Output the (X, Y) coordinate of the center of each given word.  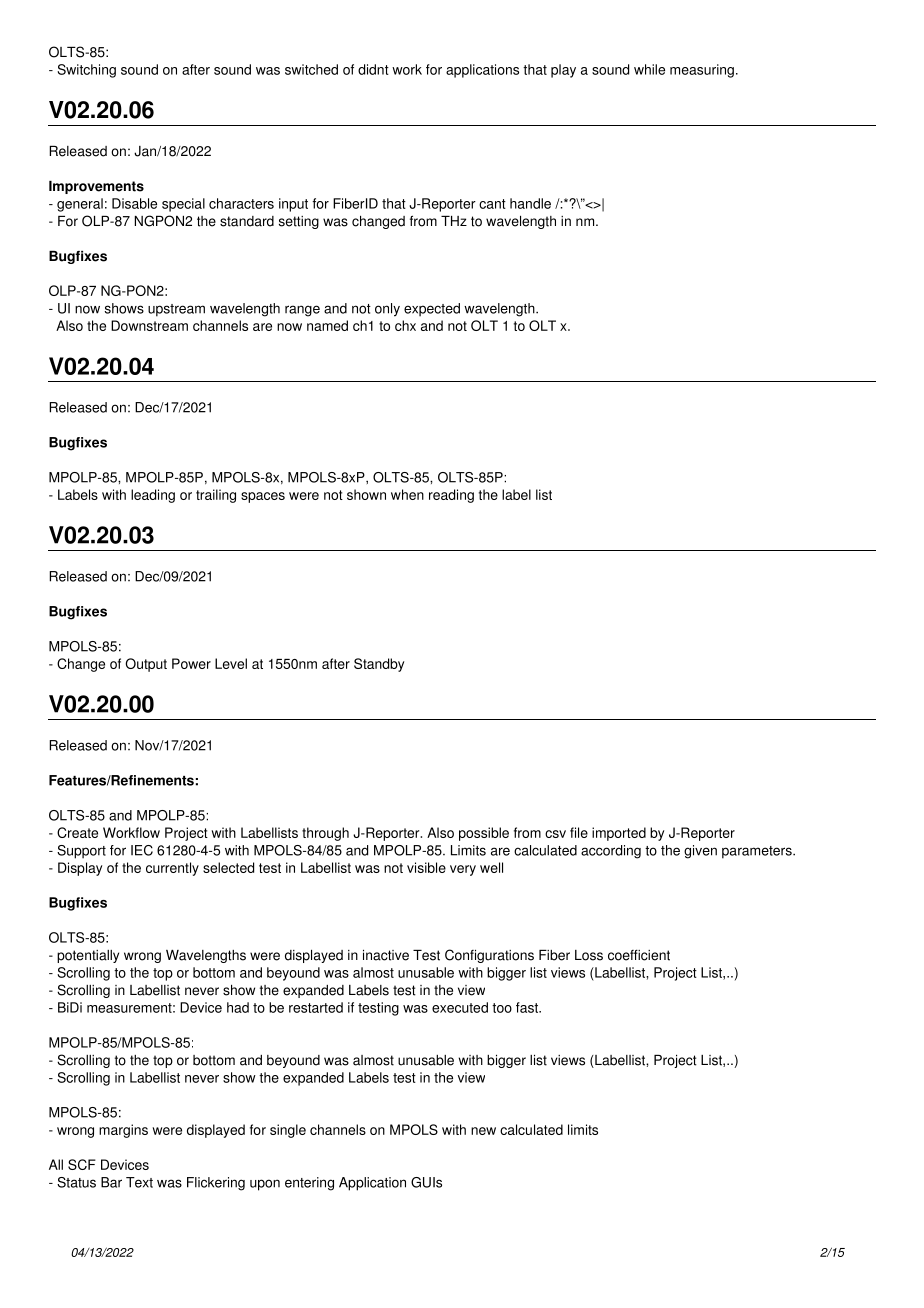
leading (153, 496)
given (700, 852)
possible (484, 834)
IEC (142, 850)
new (483, 1131)
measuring (702, 71)
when (407, 494)
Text (139, 1182)
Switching (86, 71)
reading (451, 496)
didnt (373, 69)
